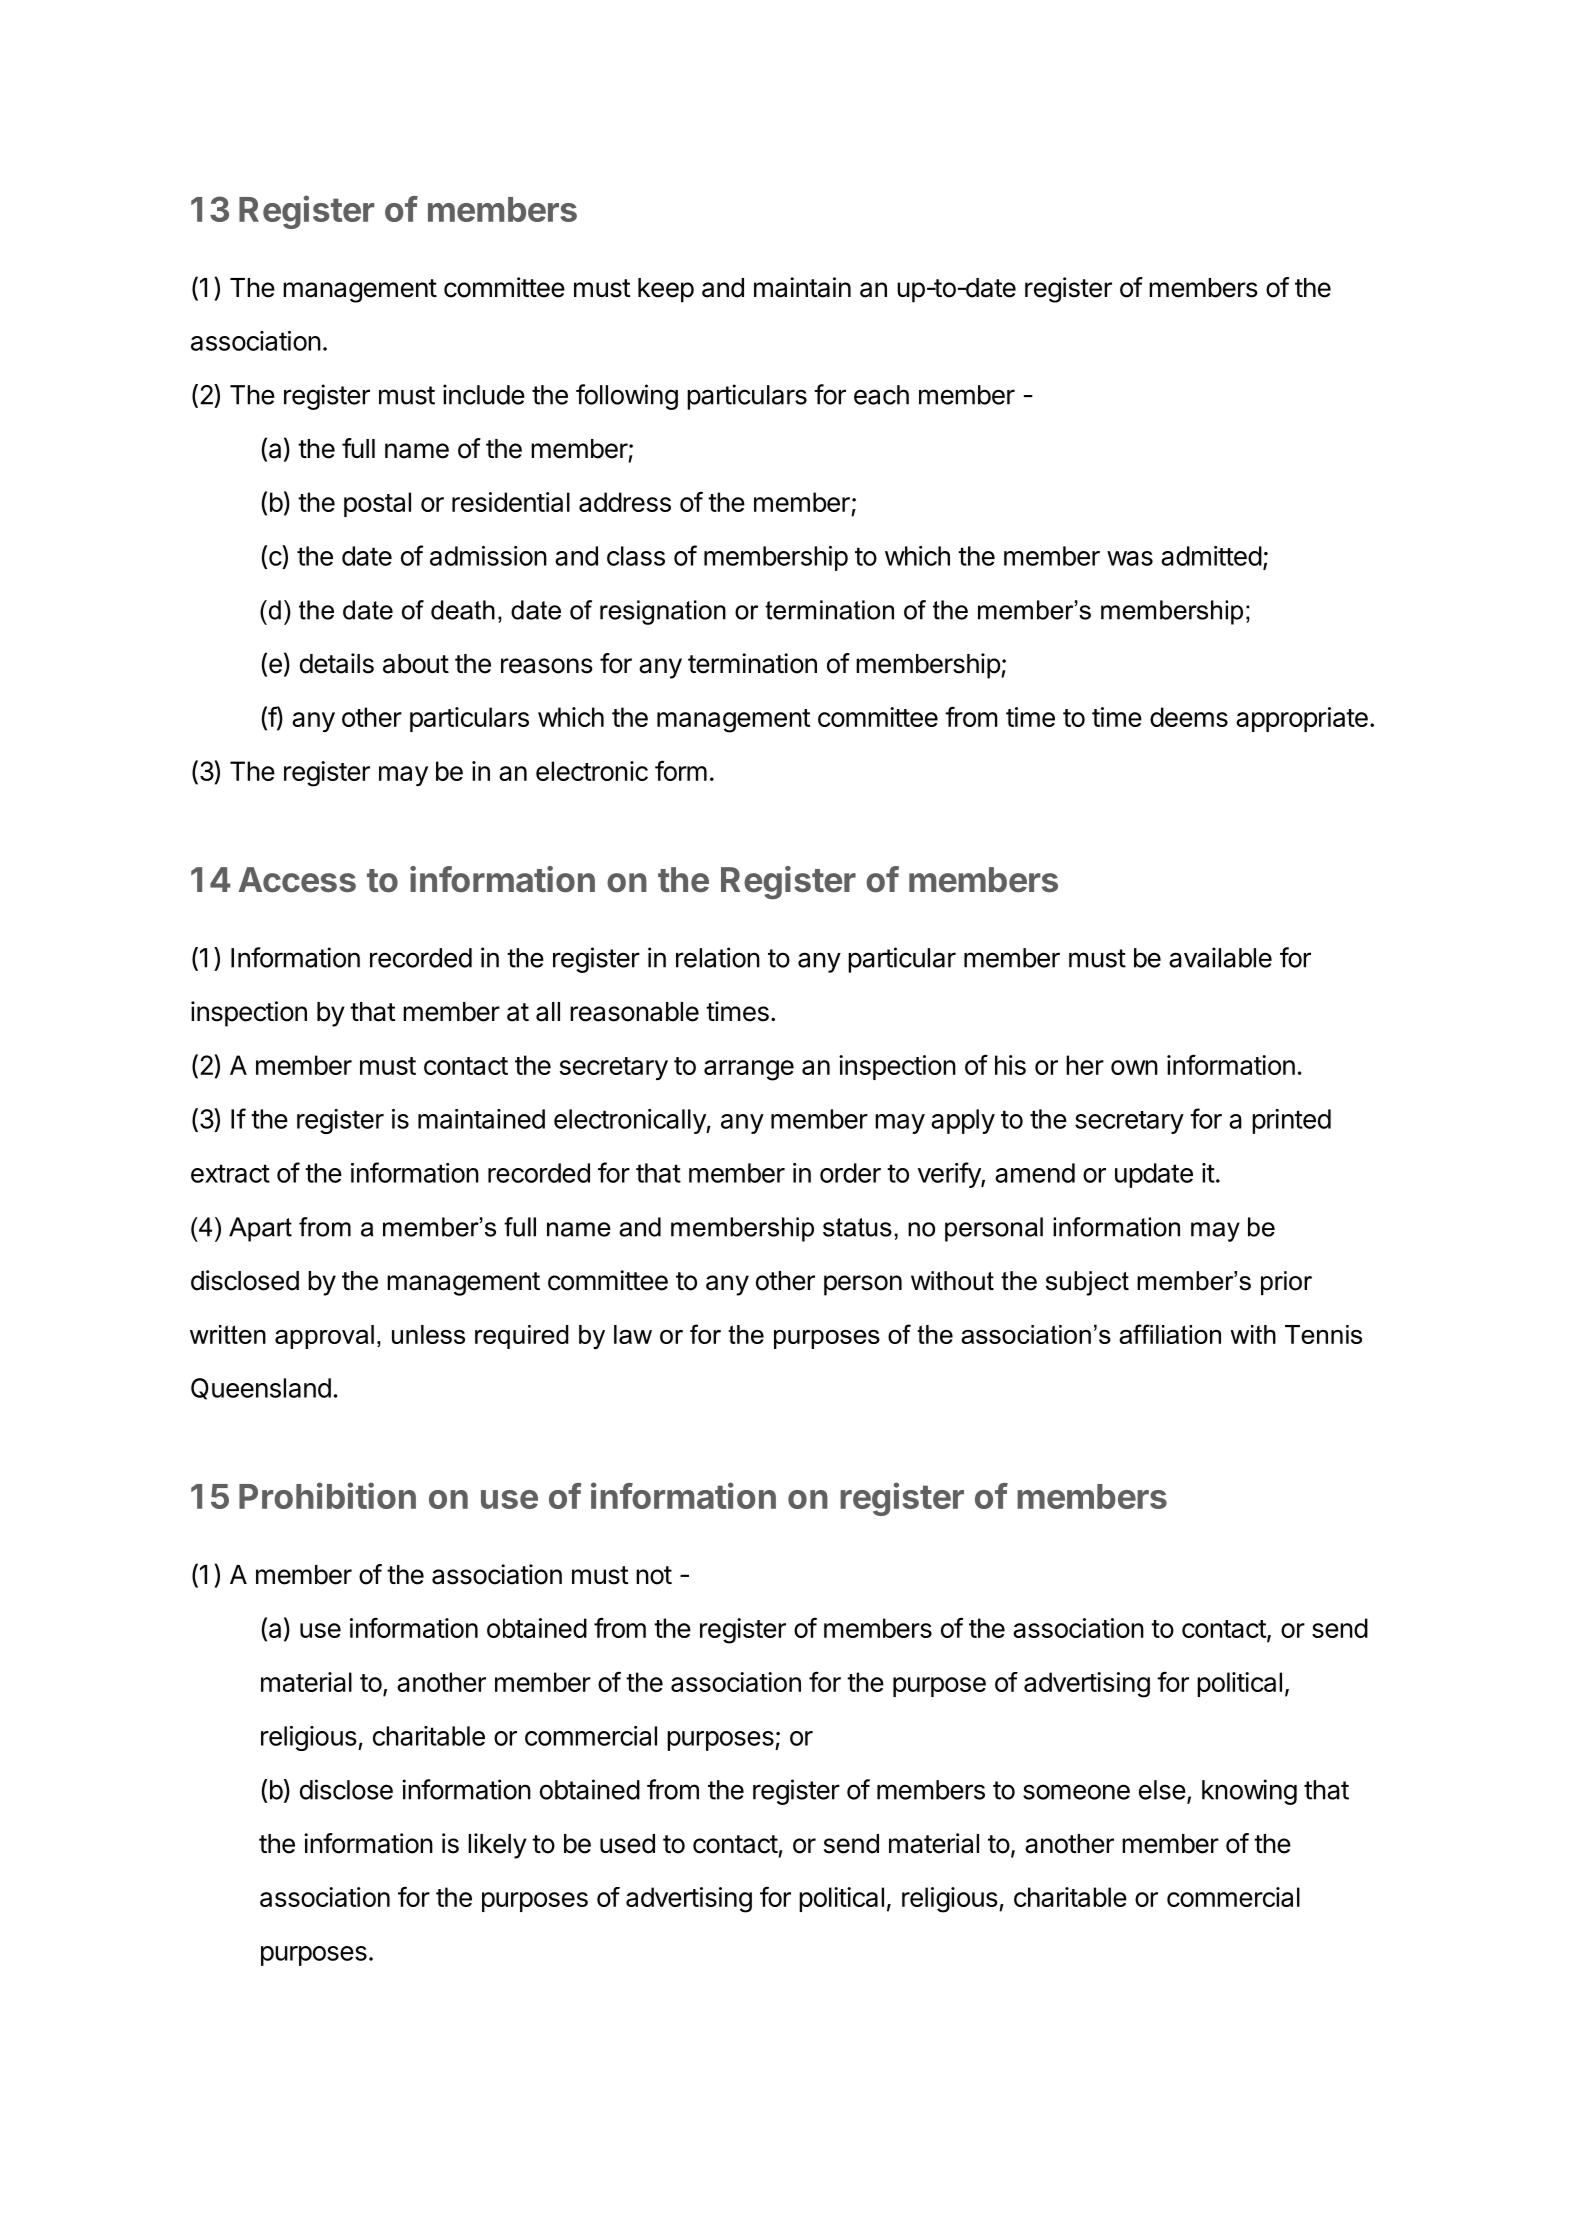  What do you see at coordinates (337, 663) in the screenshot?
I see `details` at bounding box center [337, 663].
